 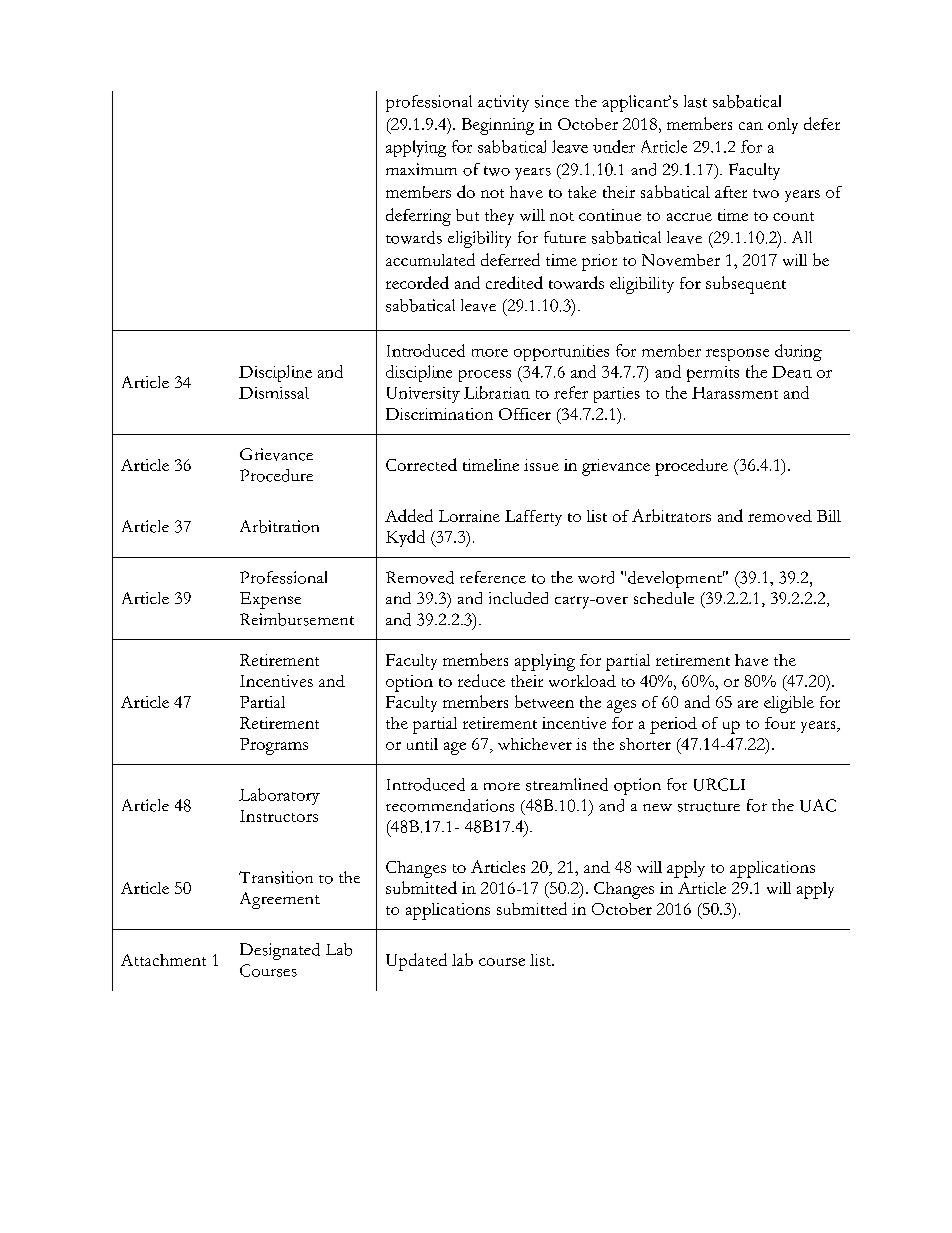 I want to click on Arbitrators, so click(x=671, y=515).
